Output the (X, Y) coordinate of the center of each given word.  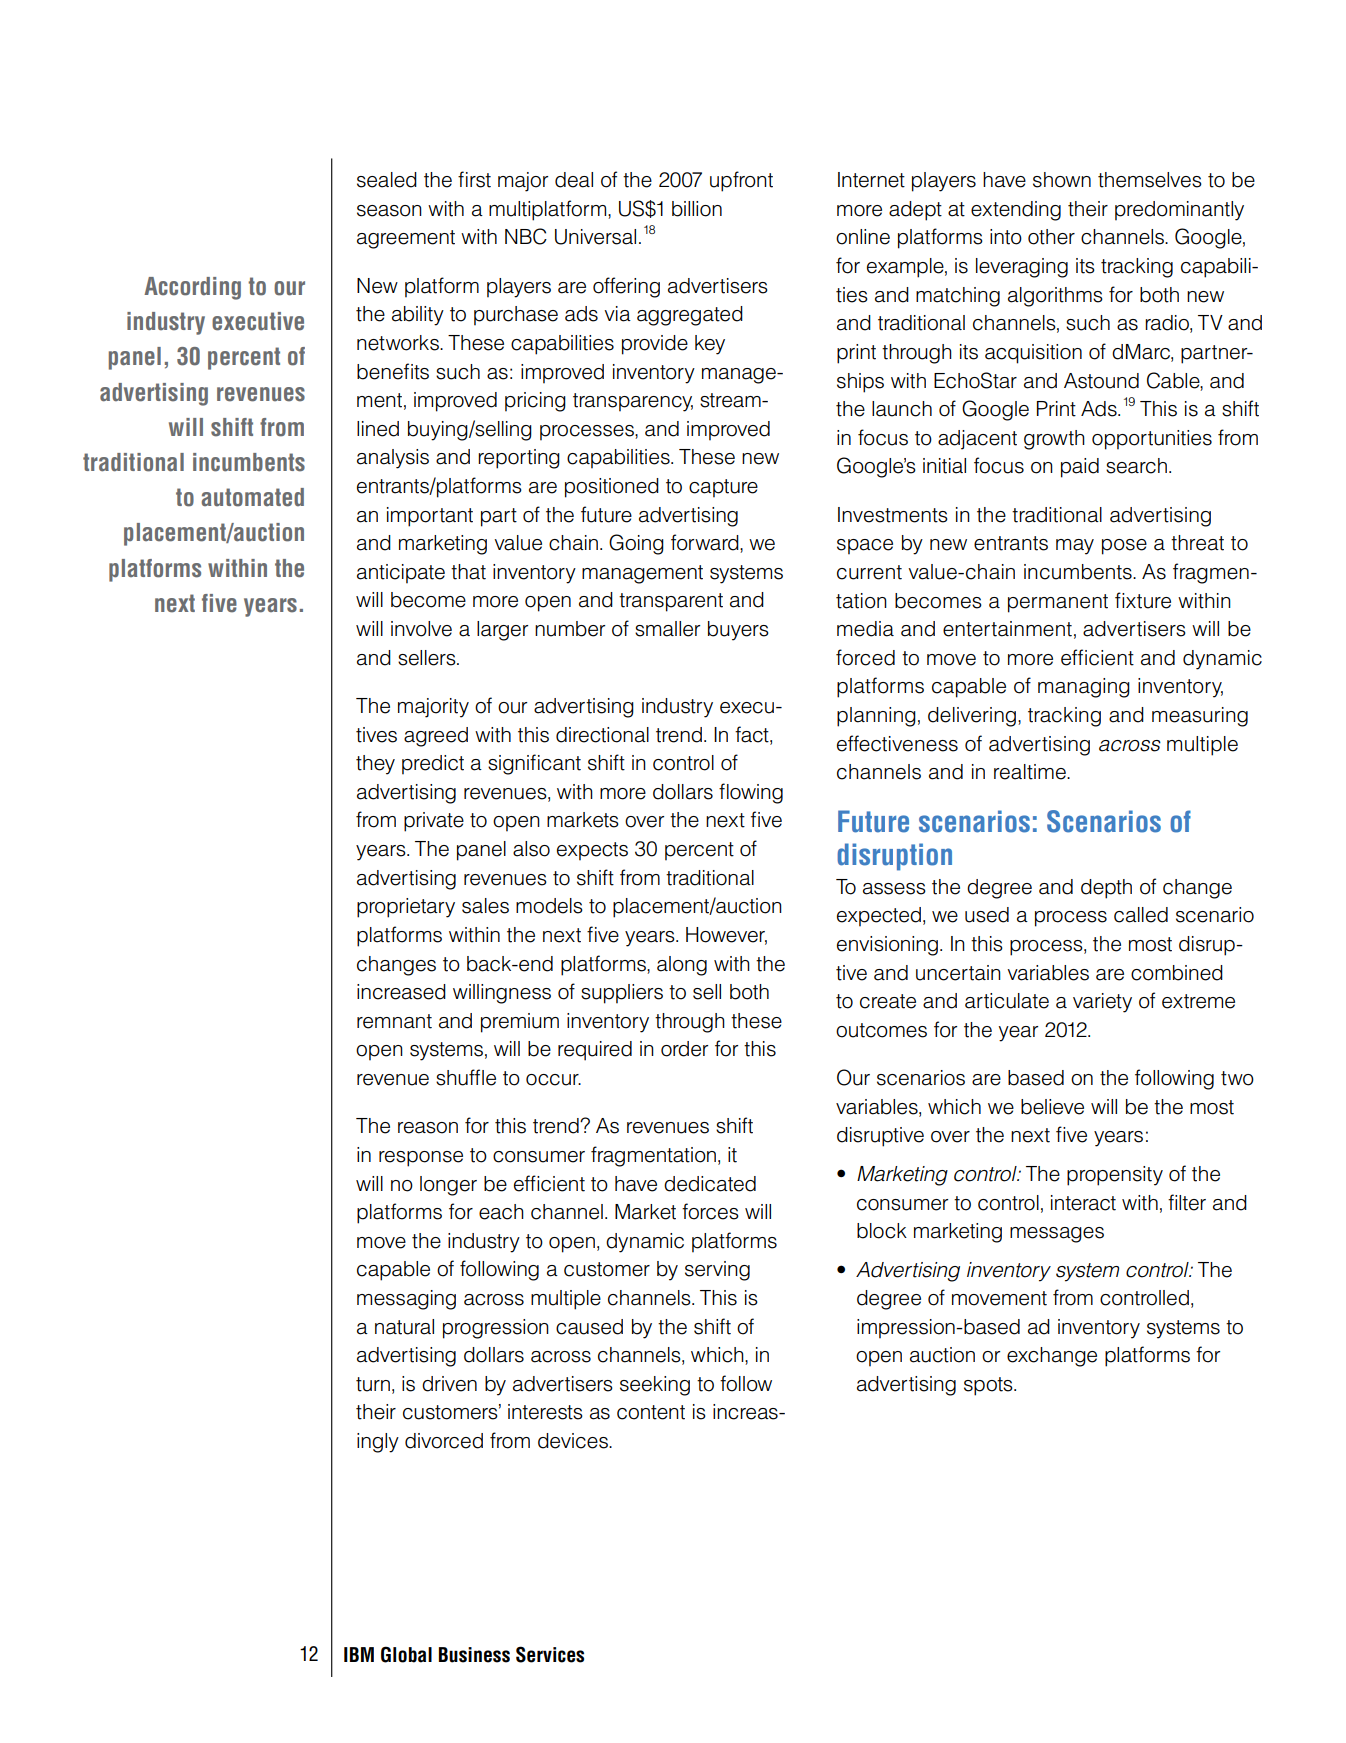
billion (697, 209)
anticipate (401, 574)
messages (1057, 1235)
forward (706, 543)
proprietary (406, 908)
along (682, 966)
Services (550, 1654)
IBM (359, 1654)
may (1075, 547)
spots (989, 1386)
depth (1106, 889)
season (389, 211)
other (1051, 237)
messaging (406, 1300)
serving (717, 1271)
